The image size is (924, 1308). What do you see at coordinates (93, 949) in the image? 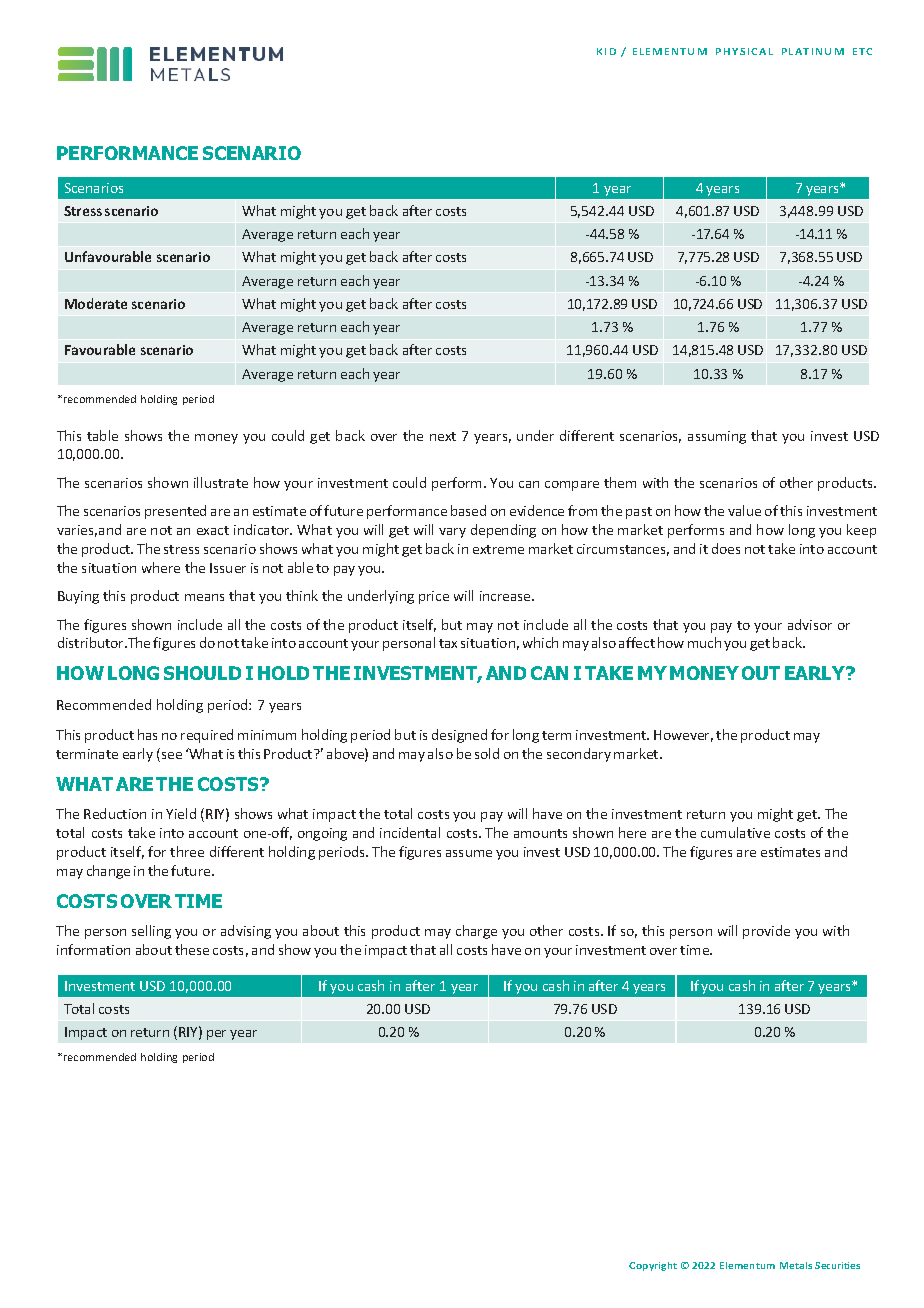
I see `information` at bounding box center [93, 949].
